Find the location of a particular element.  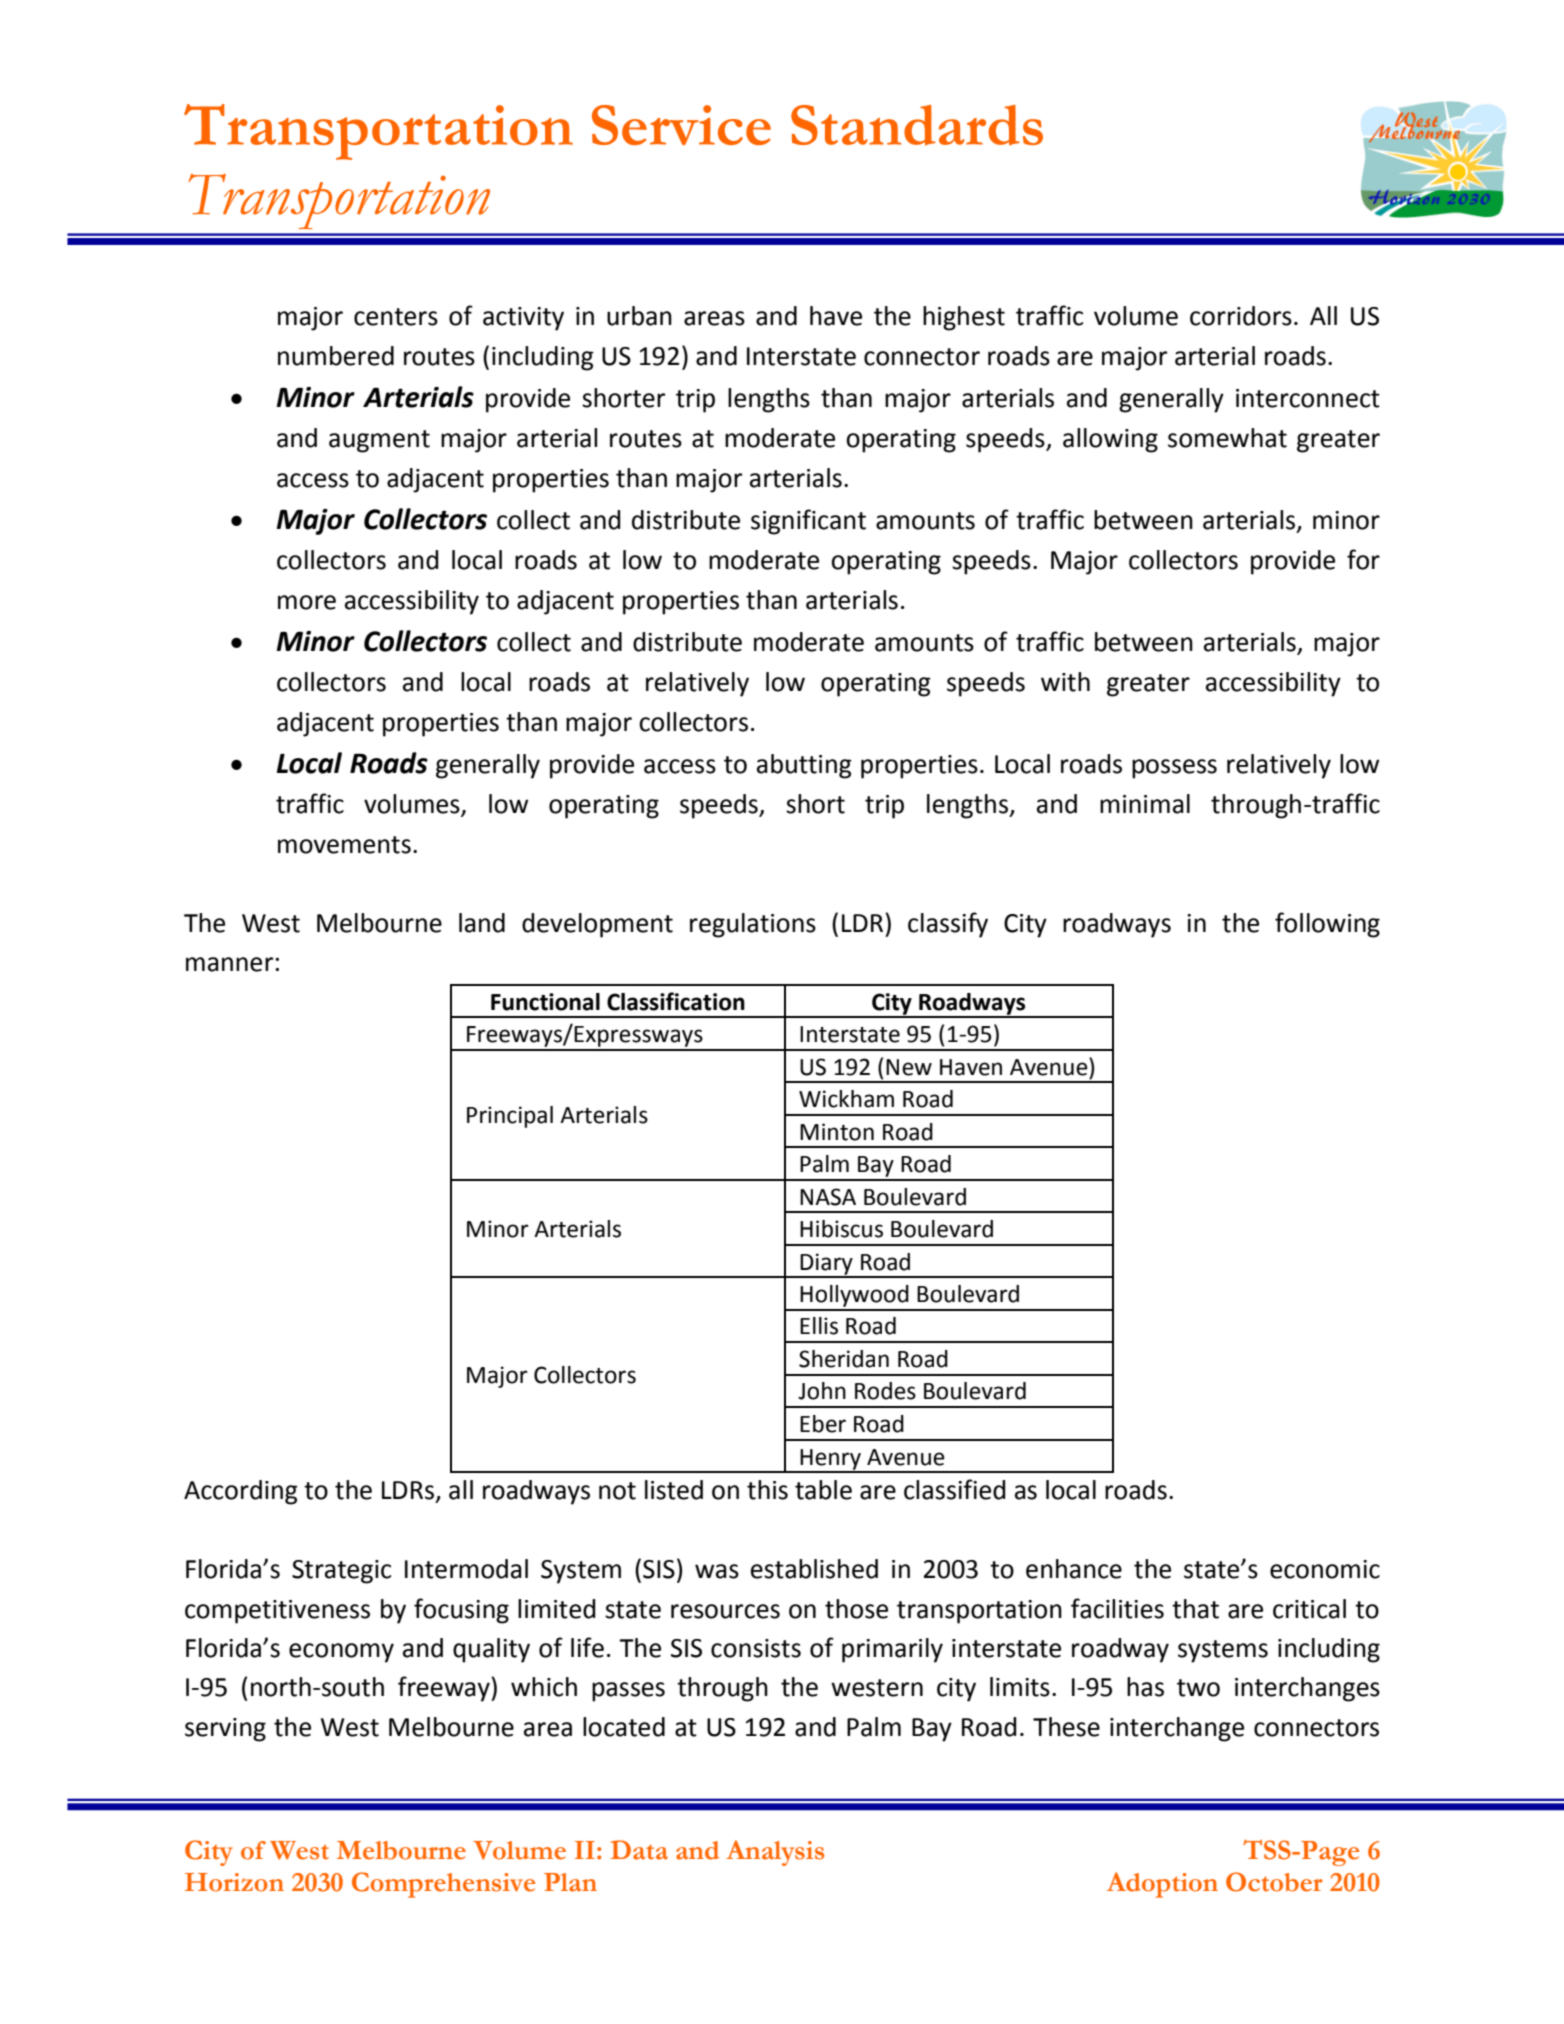

following is located at coordinates (1327, 925).
